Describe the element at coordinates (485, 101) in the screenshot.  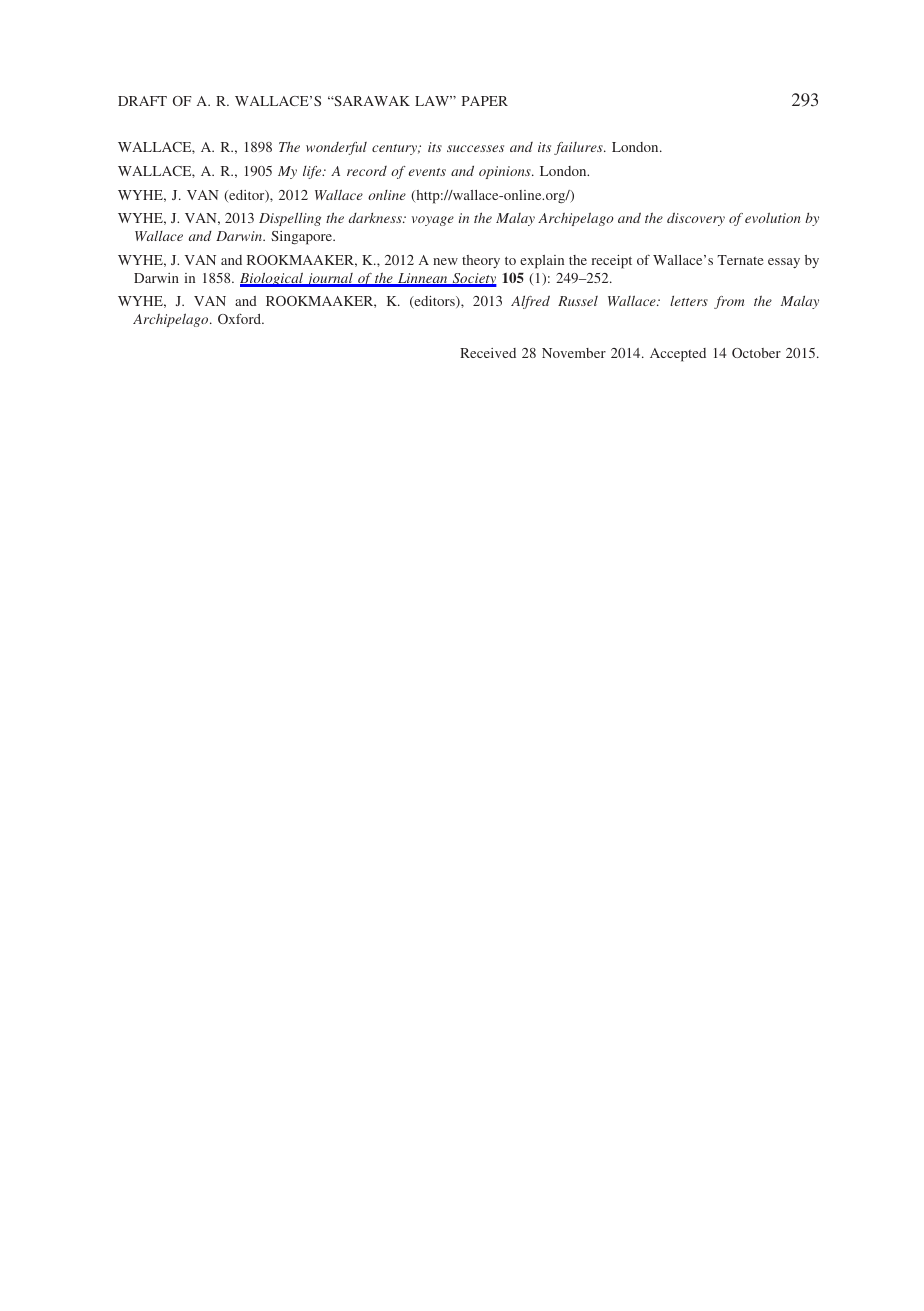
I see `PAPER` at that location.
